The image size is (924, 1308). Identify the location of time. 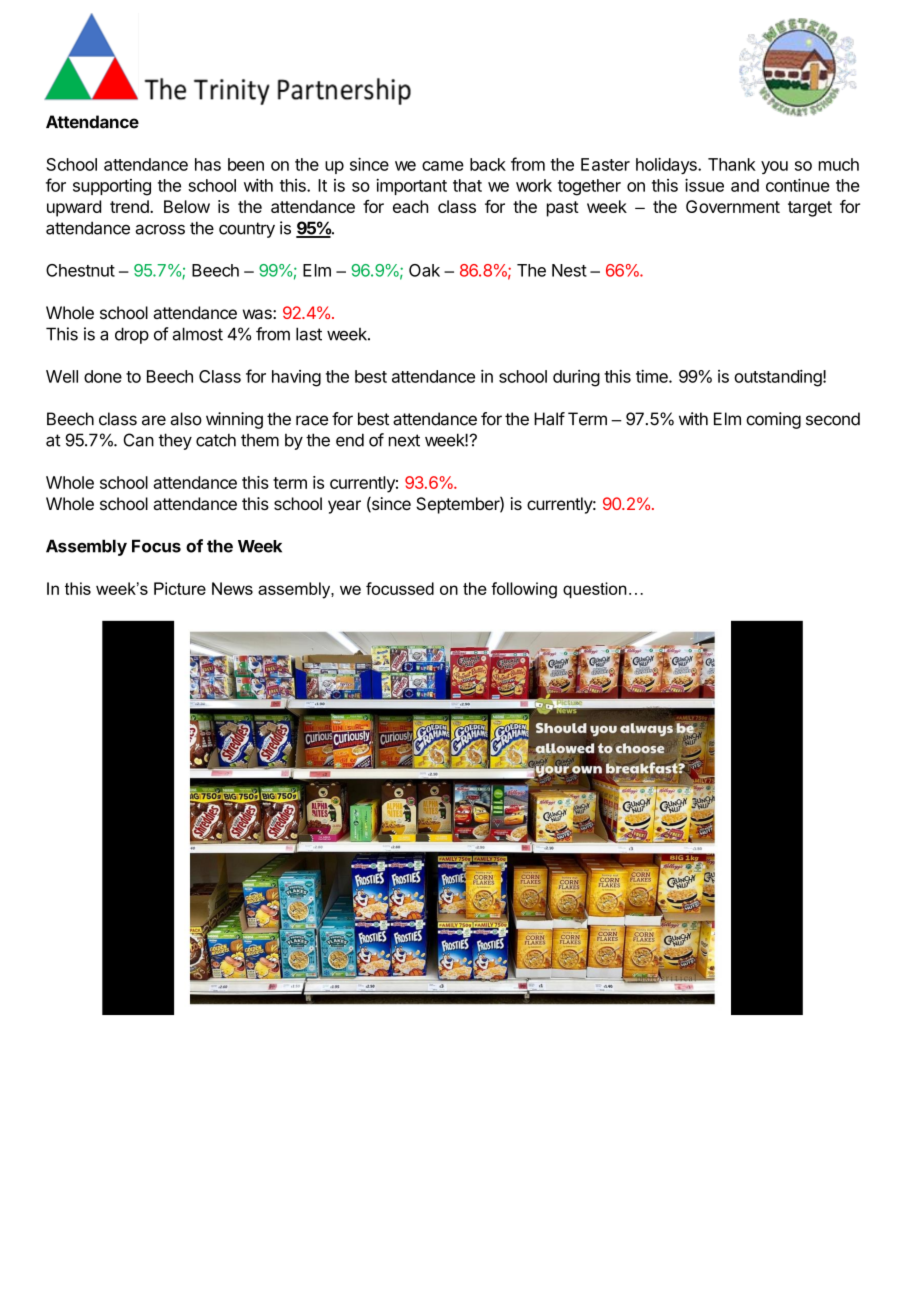
(653, 376).
